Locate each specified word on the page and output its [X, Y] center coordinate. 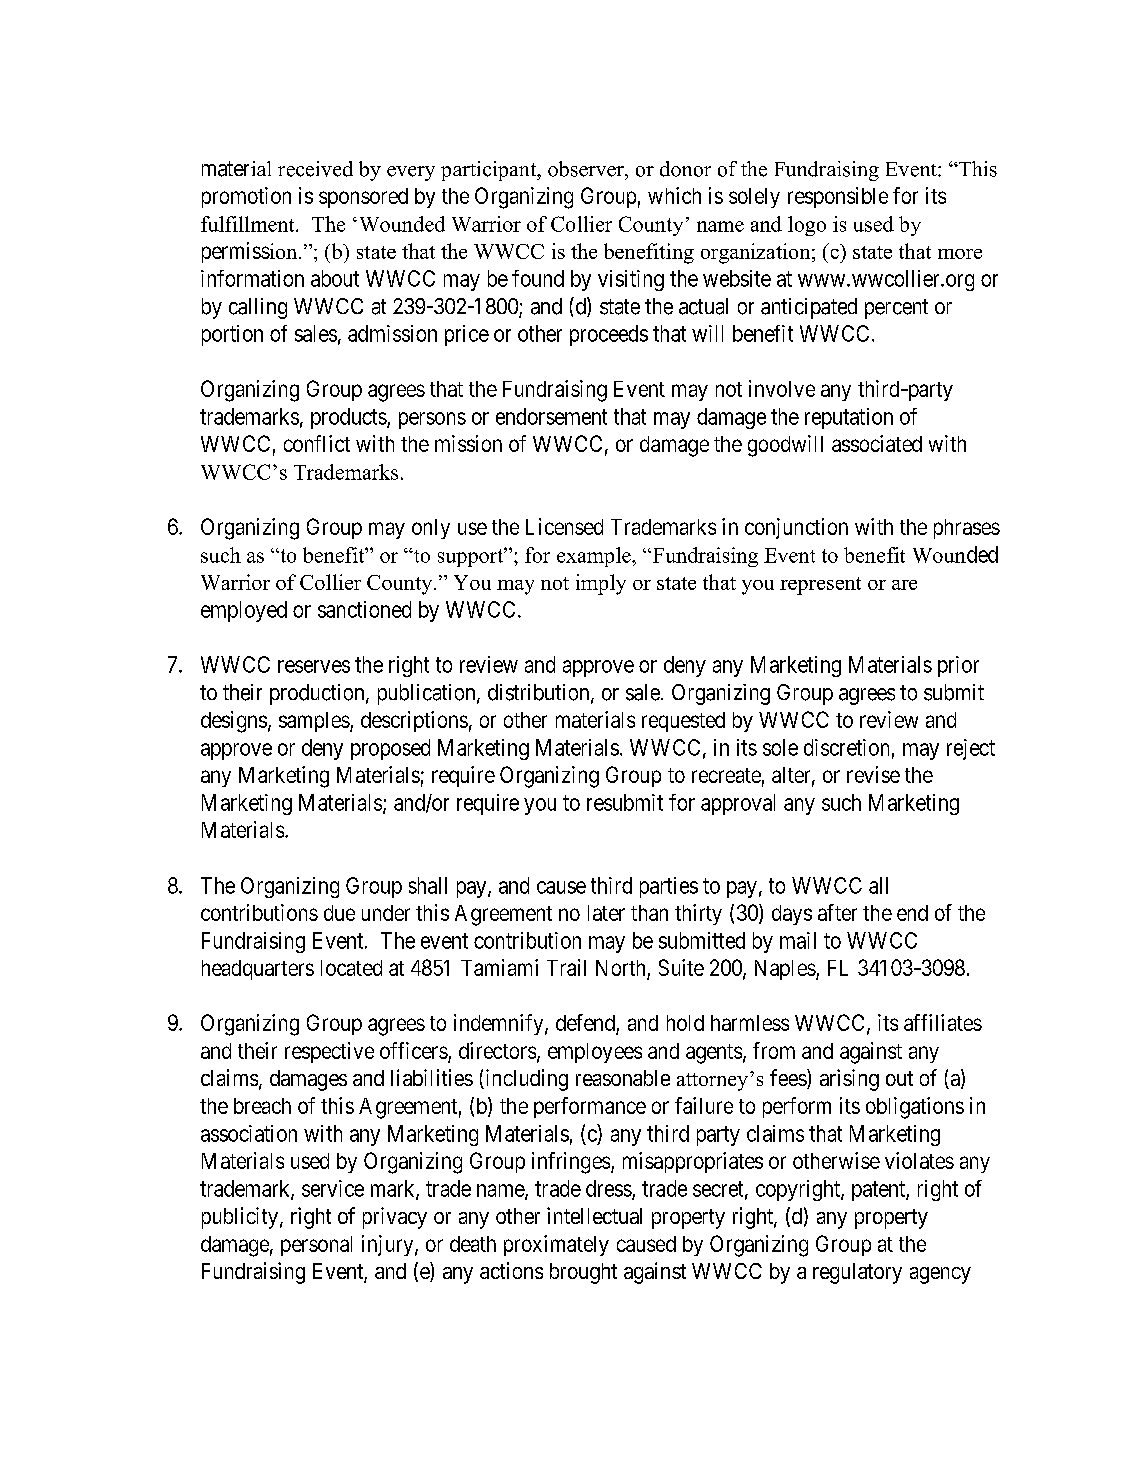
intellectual [594, 1215]
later [606, 913]
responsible [838, 197]
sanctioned [364, 609]
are [904, 585]
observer [587, 169]
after [837, 912]
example [595, 557]
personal [316, 1246]
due [339, 913]
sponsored [363, 198]
